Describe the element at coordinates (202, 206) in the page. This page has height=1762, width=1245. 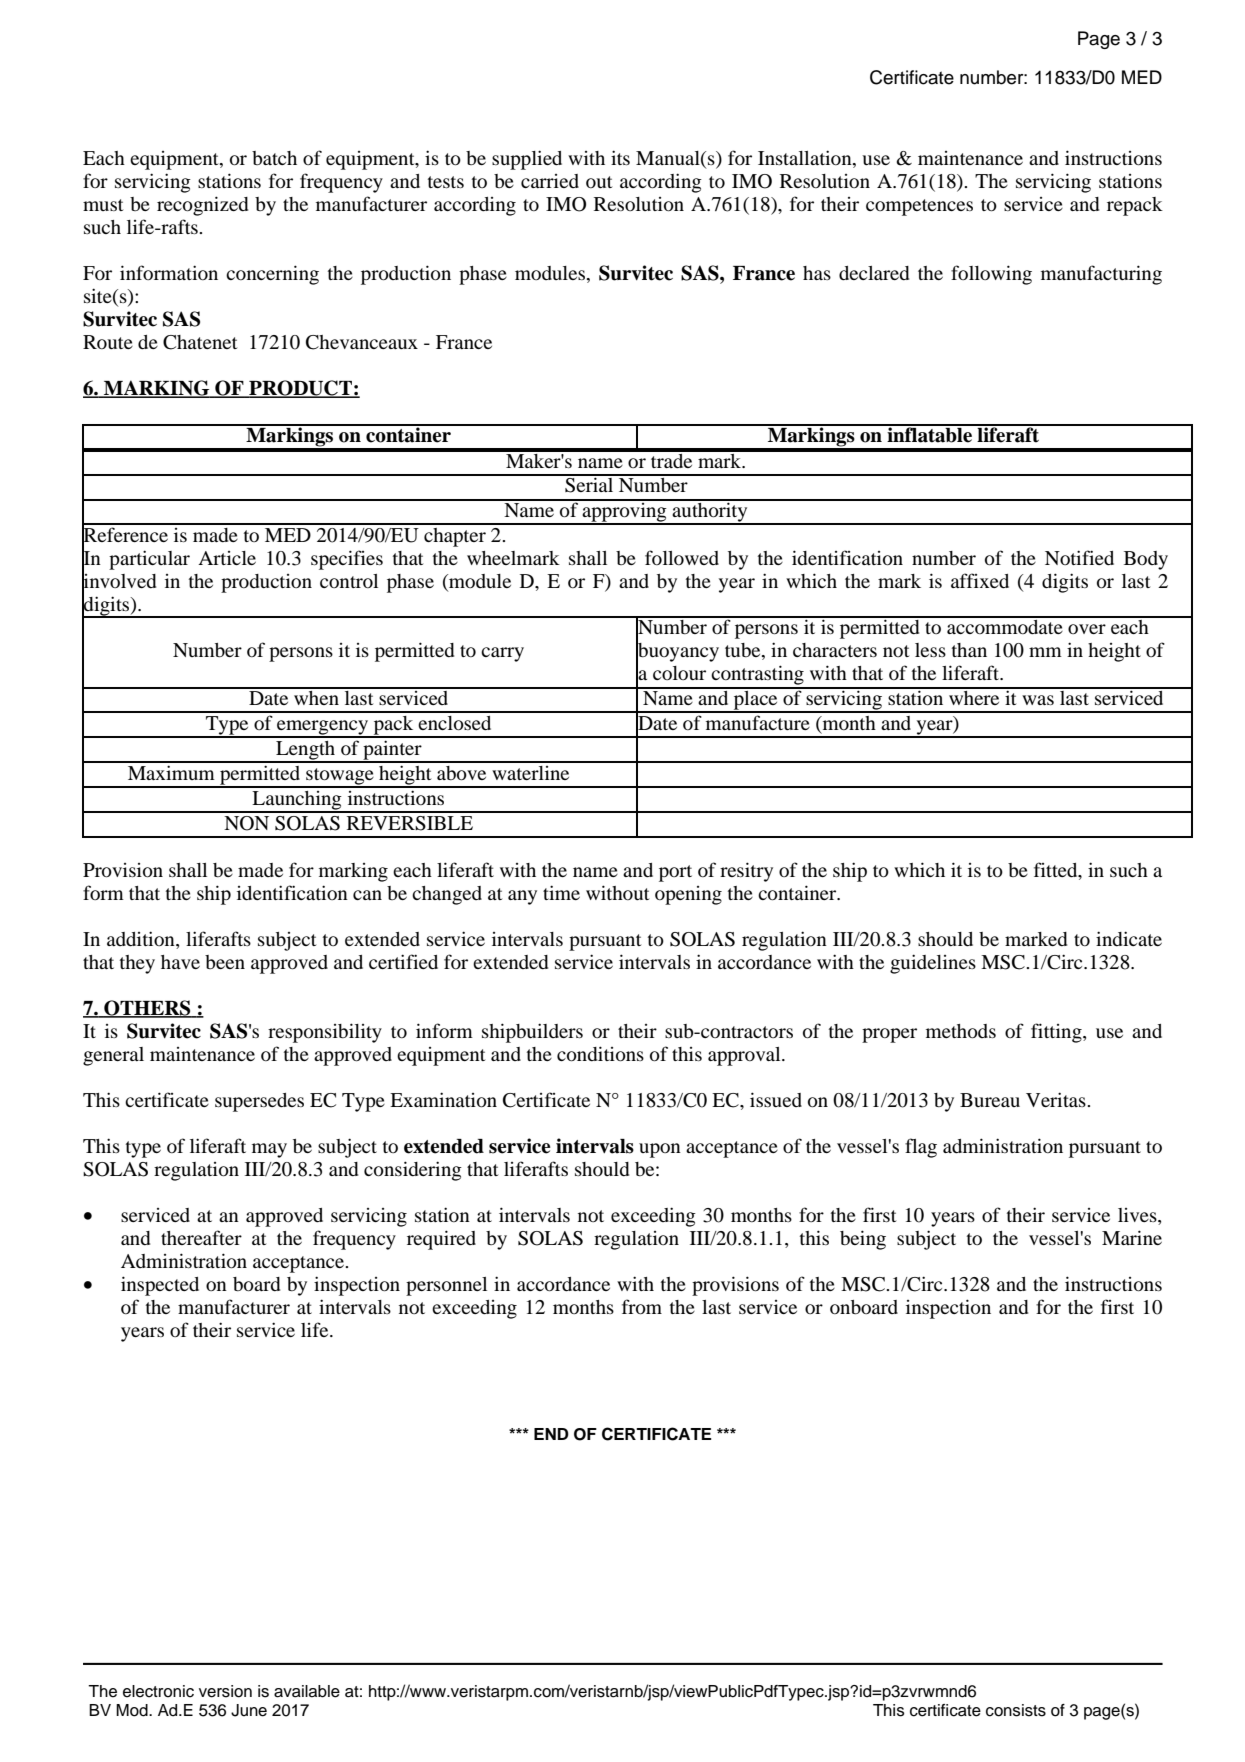
I see `recognized` at that location.
